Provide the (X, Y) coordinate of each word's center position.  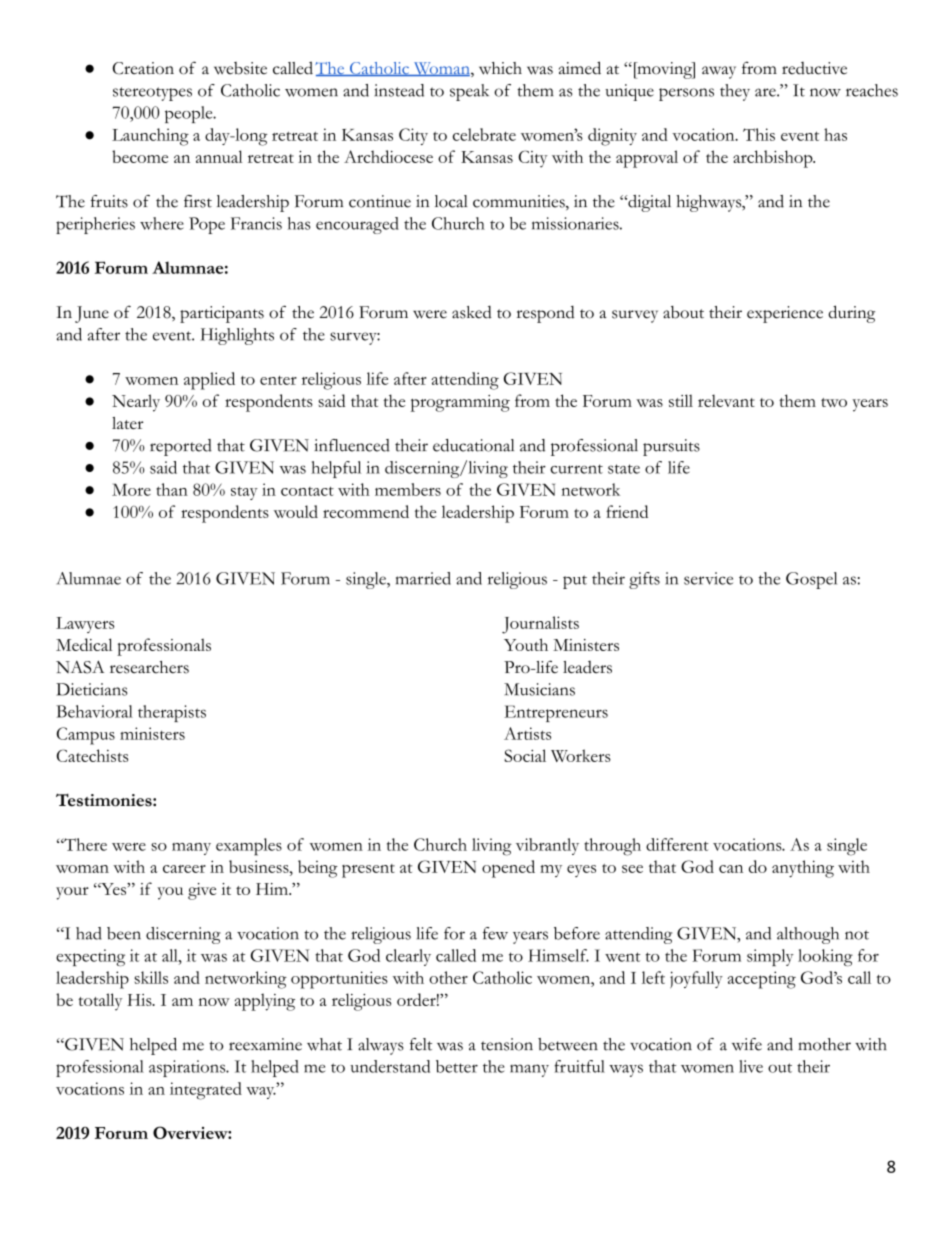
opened (508, 869)
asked (472, 312)
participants (222, 314)
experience (785, 314)
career (184, 869)
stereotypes (152, 94)
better (457, 1066)
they (735, 92)
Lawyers (85, 625)
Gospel (811, 580)
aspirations (188, 1068)
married (423, 578)
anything (803, 869)
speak (469, 92)
